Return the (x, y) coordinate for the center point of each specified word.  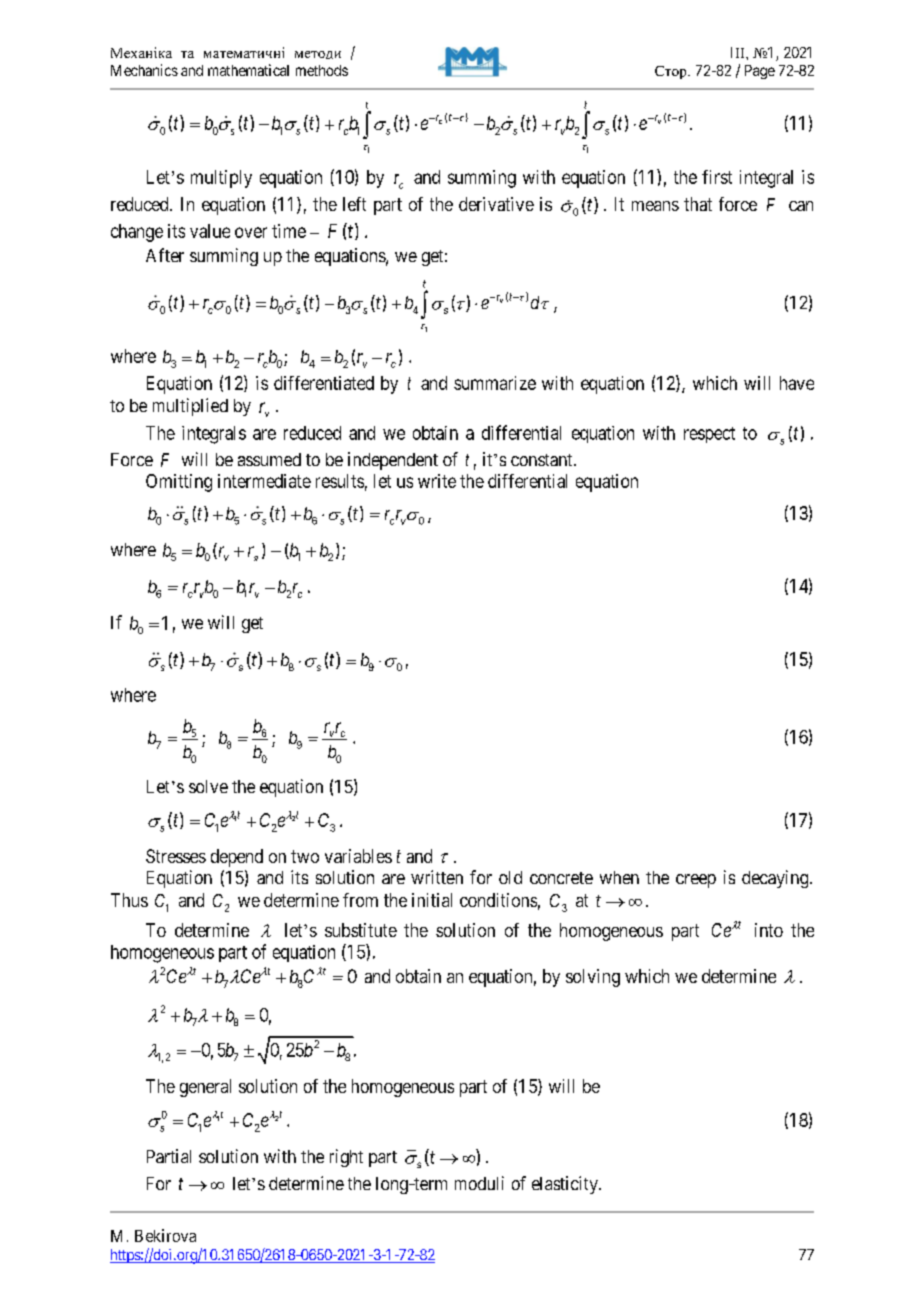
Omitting (179, 483)
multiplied (190, 407)
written (437, 877)
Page (760, 72)
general (205, 1088)
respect (709, 435)
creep (696, 881)
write (437, 481)
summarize (495, 383)
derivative (496, 204)
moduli (479, 1183)
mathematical (248, 70)
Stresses (176, 856)
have (797, 383)
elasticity (566, 1185)
